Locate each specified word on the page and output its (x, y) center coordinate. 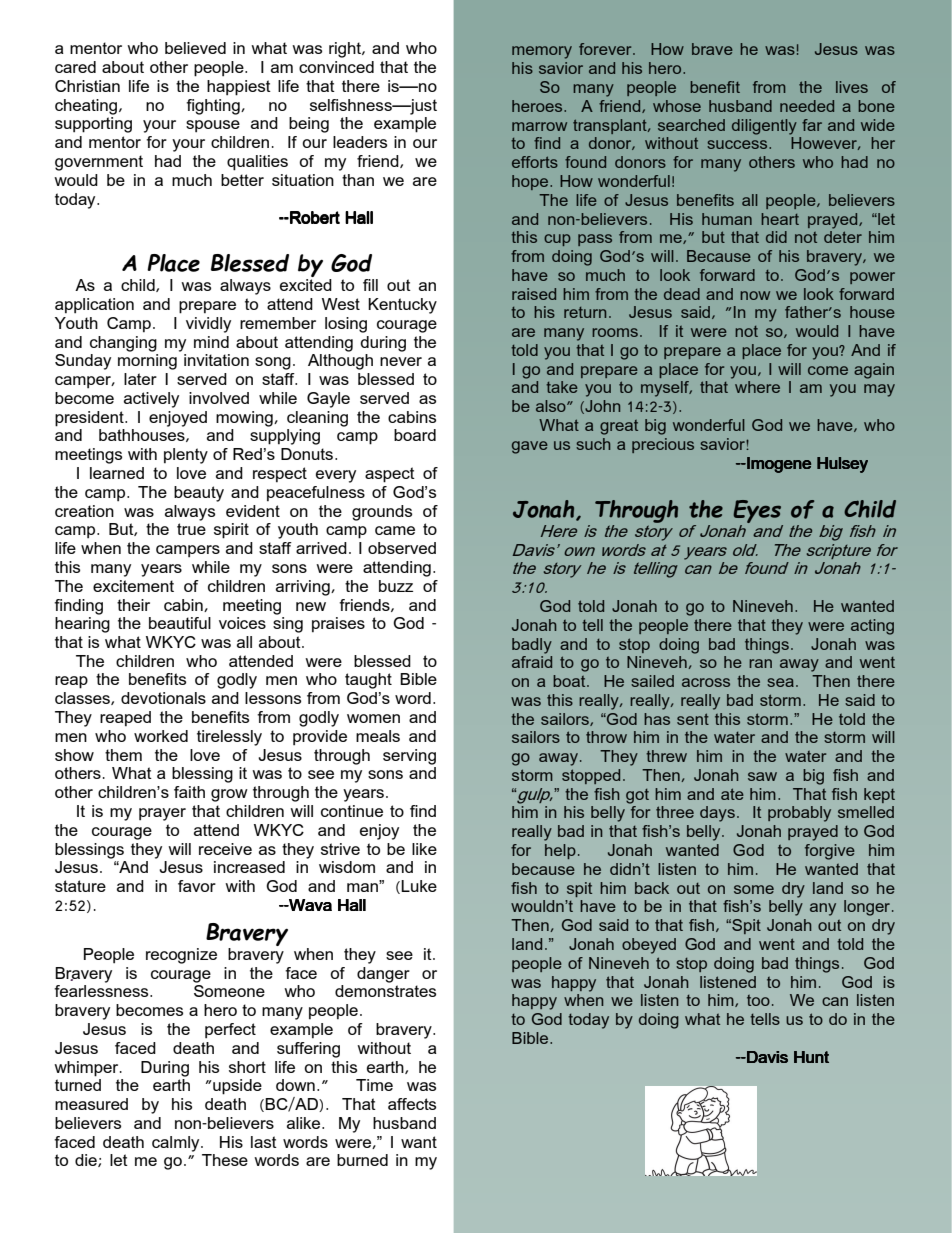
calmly (177, 1144)
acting (872, 627)
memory (542, 52)
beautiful (180, 623)
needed (807, 106)
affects (412, 1104)
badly (532, 646)
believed (195, 48)
